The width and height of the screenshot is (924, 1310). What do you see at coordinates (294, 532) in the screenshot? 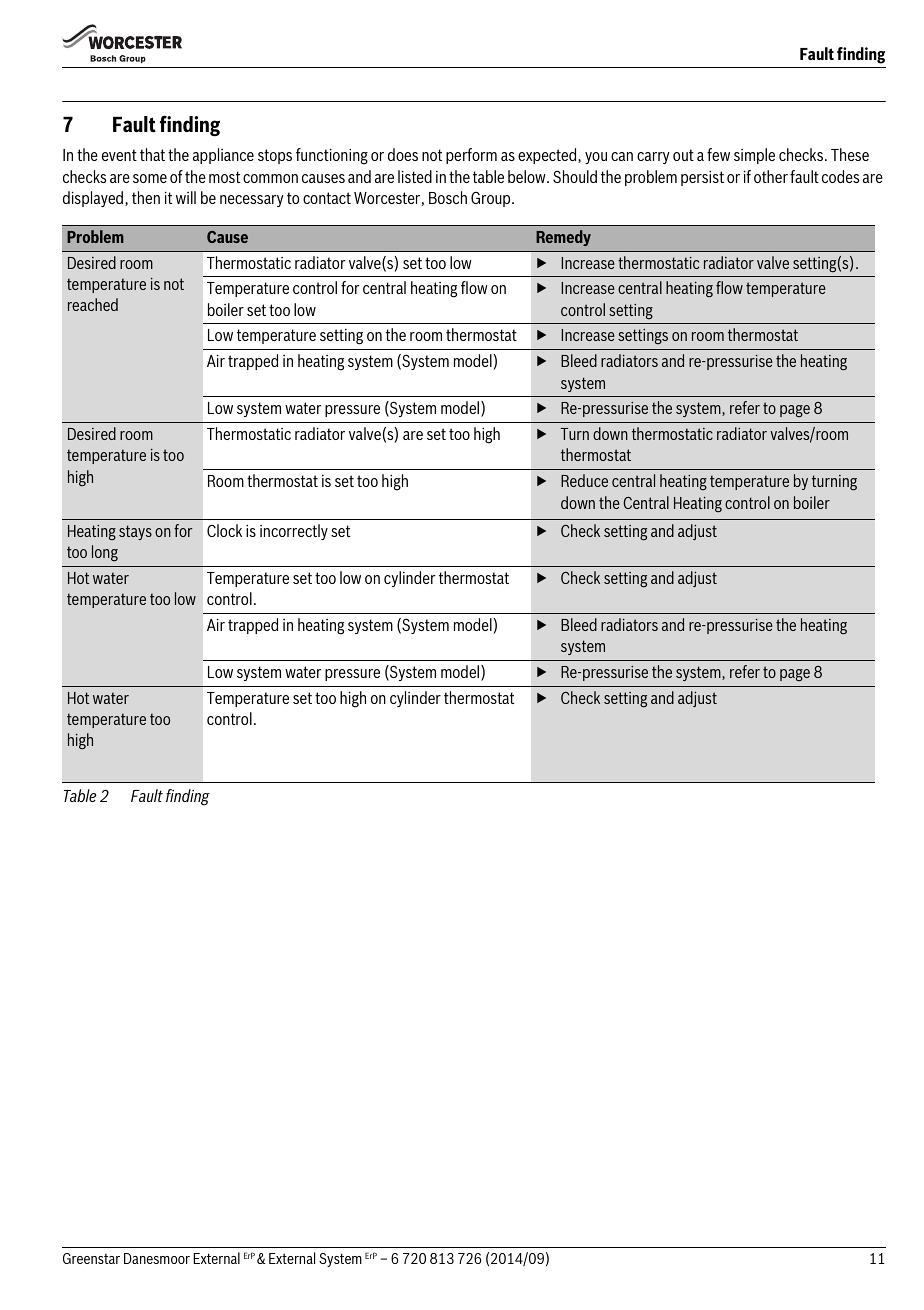
I see `incorrectly` at bounding box center [294, 532].
